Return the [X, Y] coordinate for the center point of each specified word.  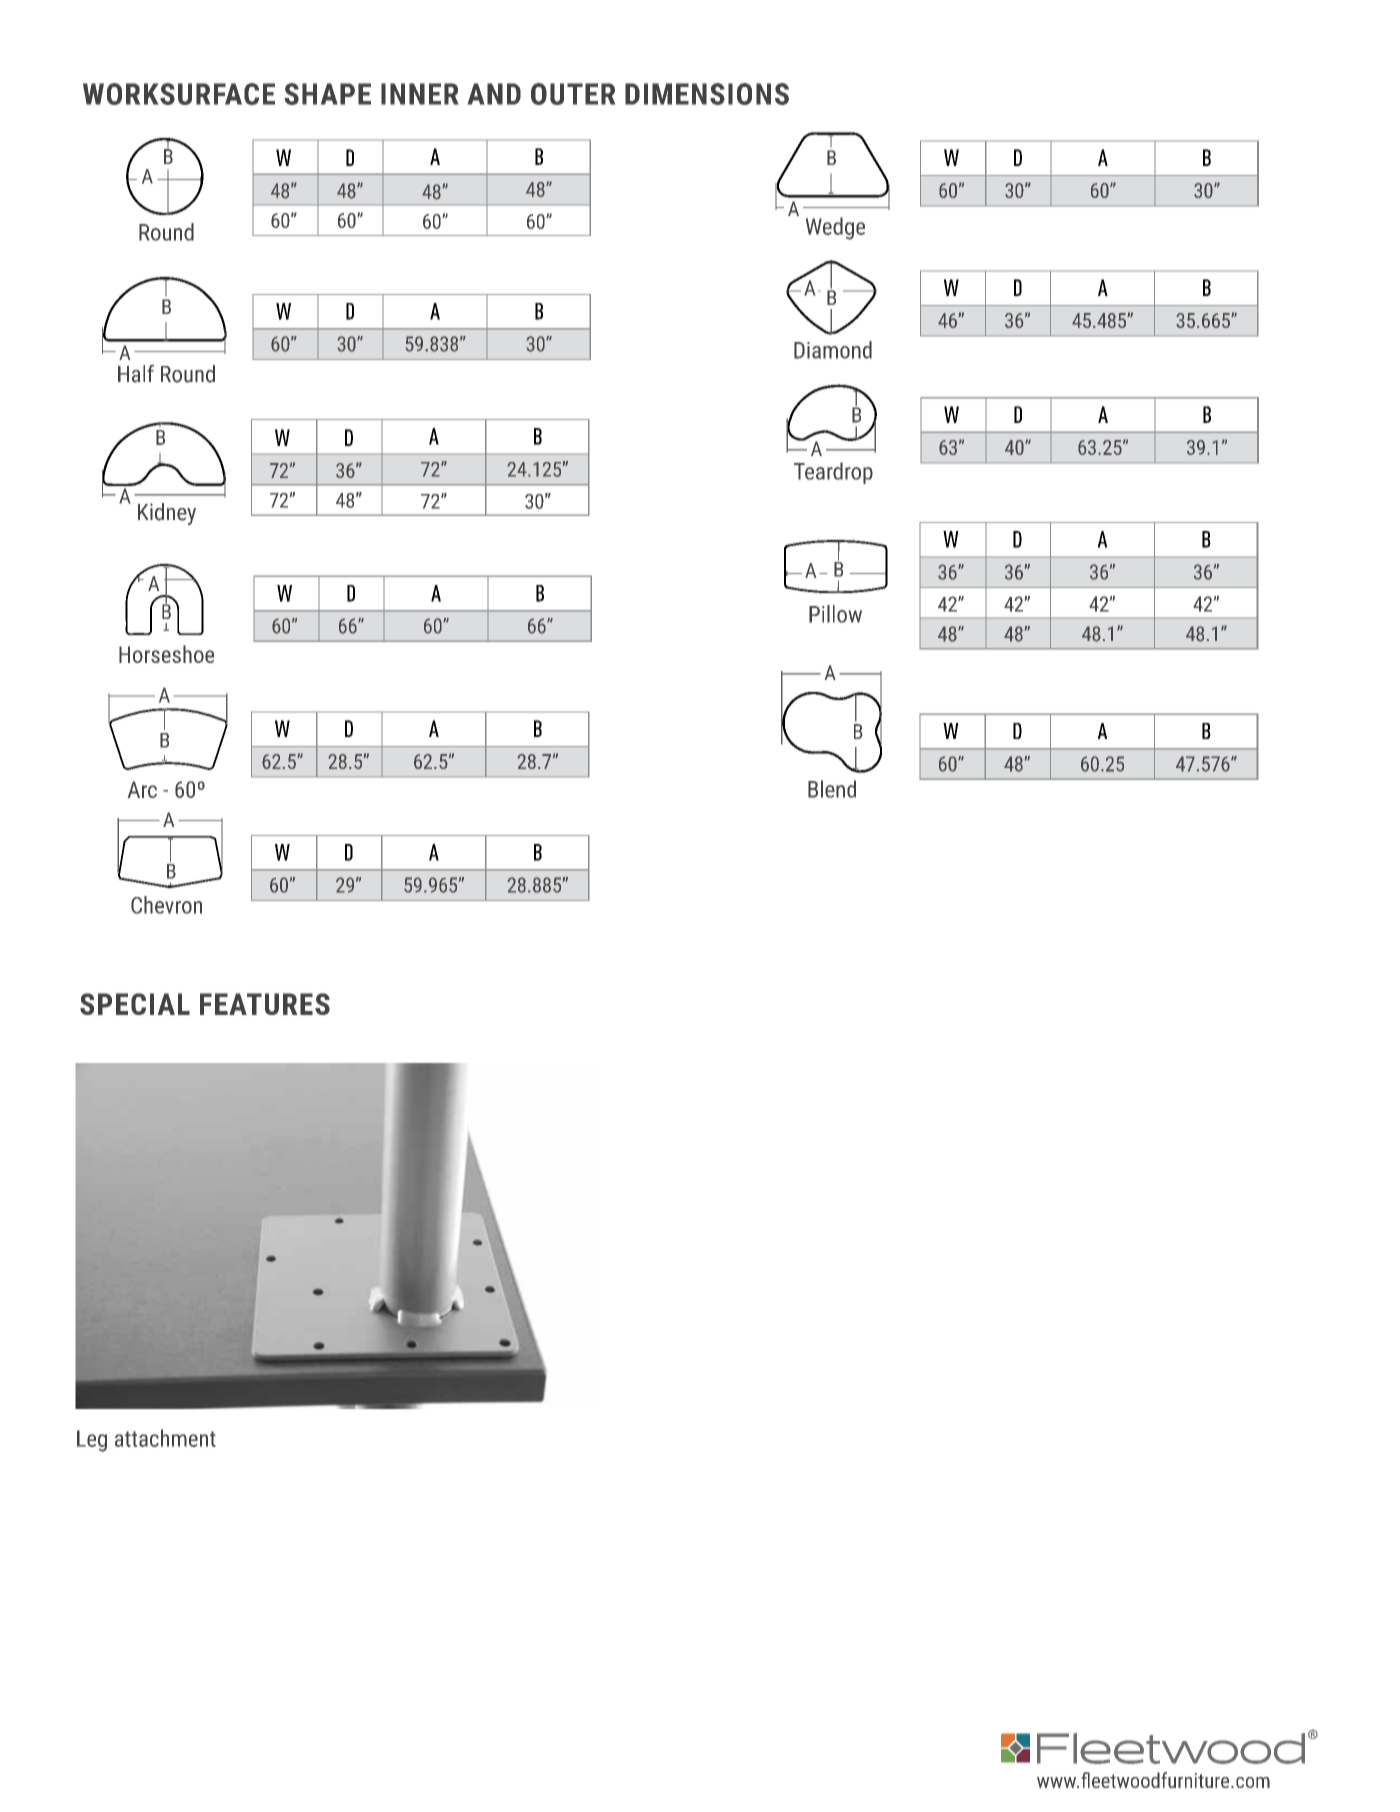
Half [136, 374]
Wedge [835, 228]
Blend [832, 789]
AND [494, 94]
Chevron [166, 905]
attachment [165, 1438]
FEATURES [265, 1004]
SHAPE [327, 94]
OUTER [573, 94]
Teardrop [833, 473]
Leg [92, 1441]
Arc [142, 789]
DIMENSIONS [707, 94]
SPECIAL [135, 1004]
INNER [419, 94]
